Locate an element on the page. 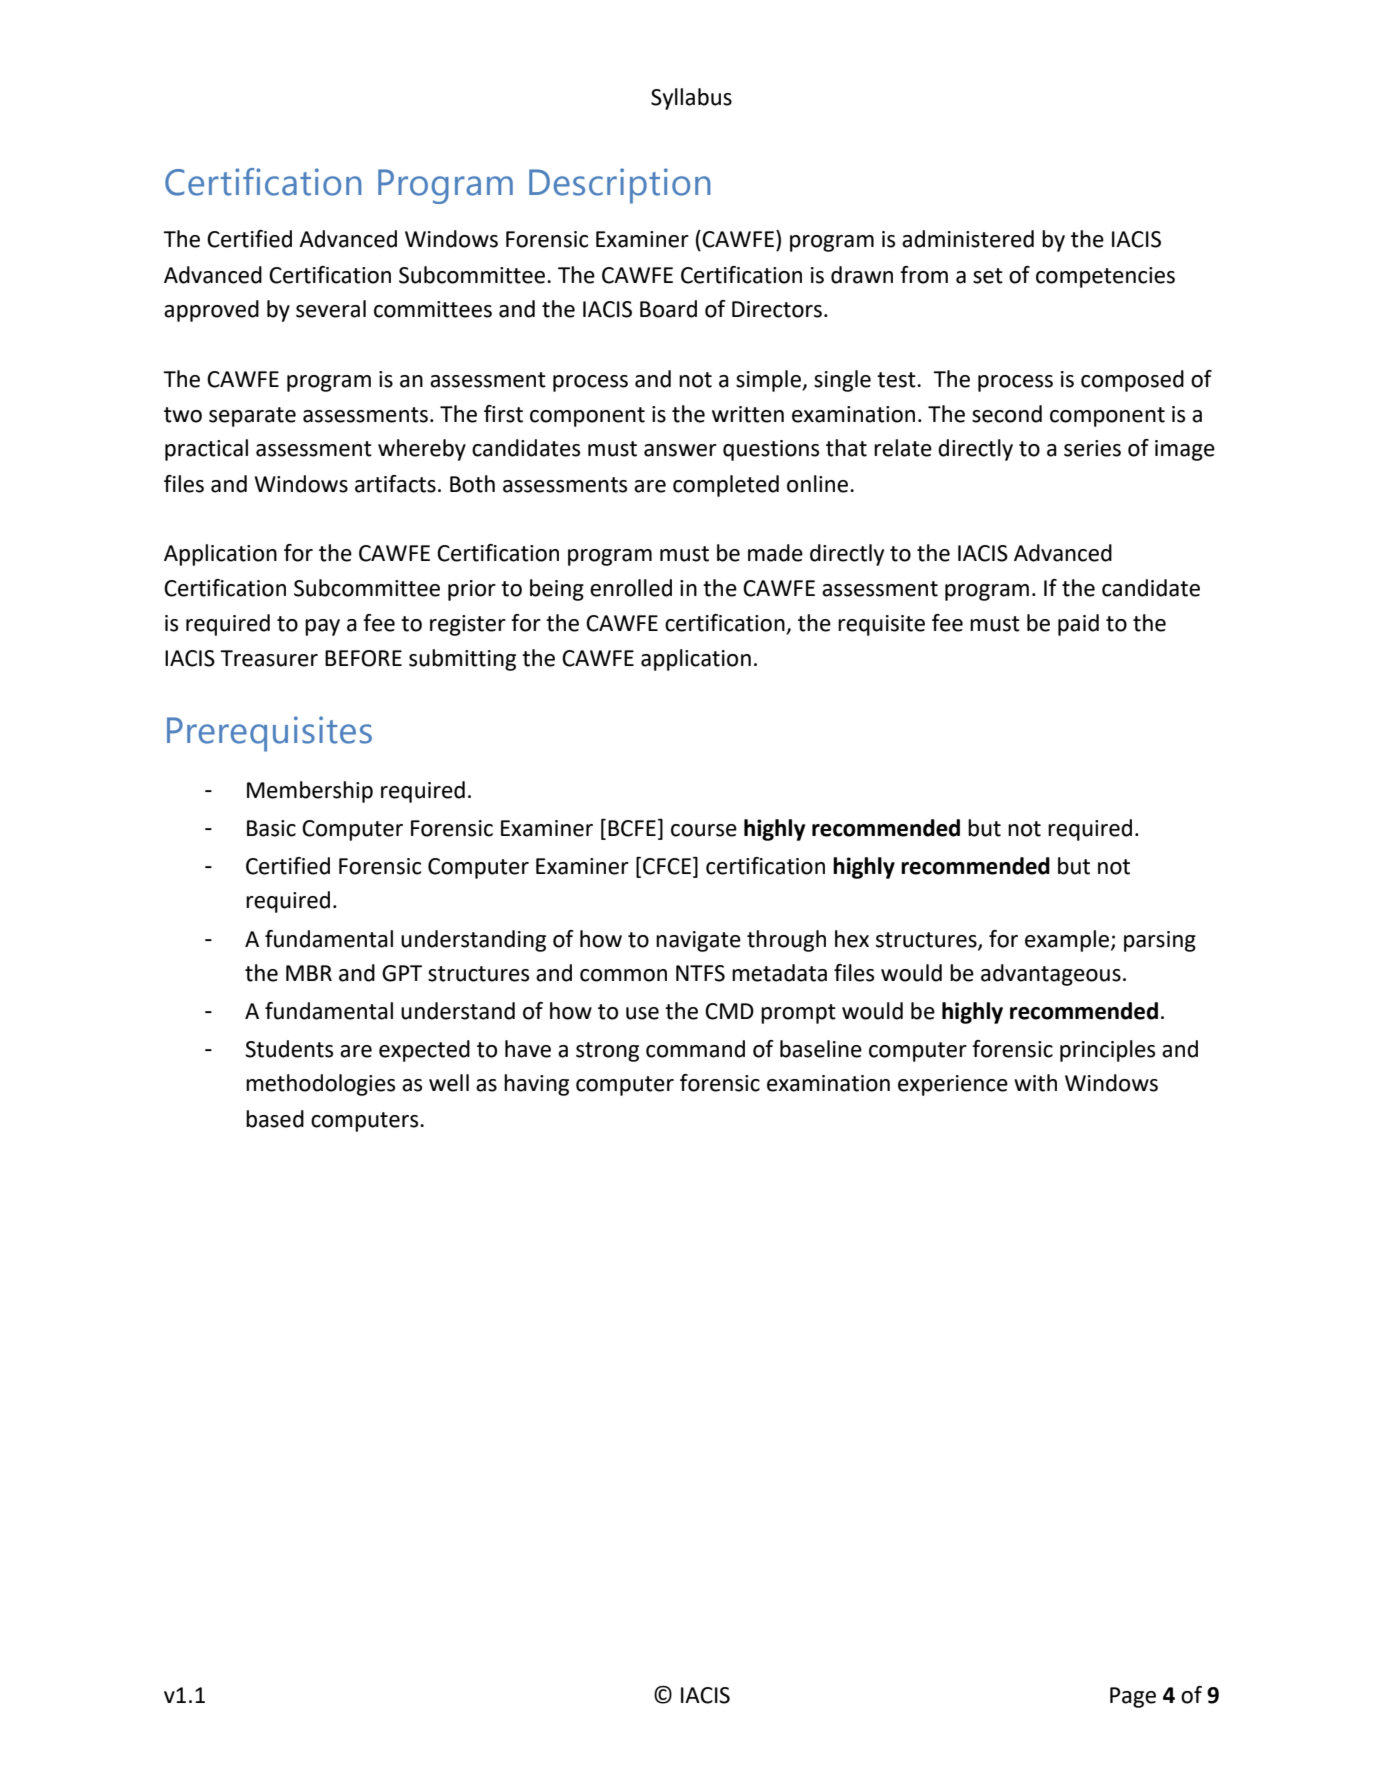 The image size is (1381, 1788). Basic is located at coordinates (271, 828).
